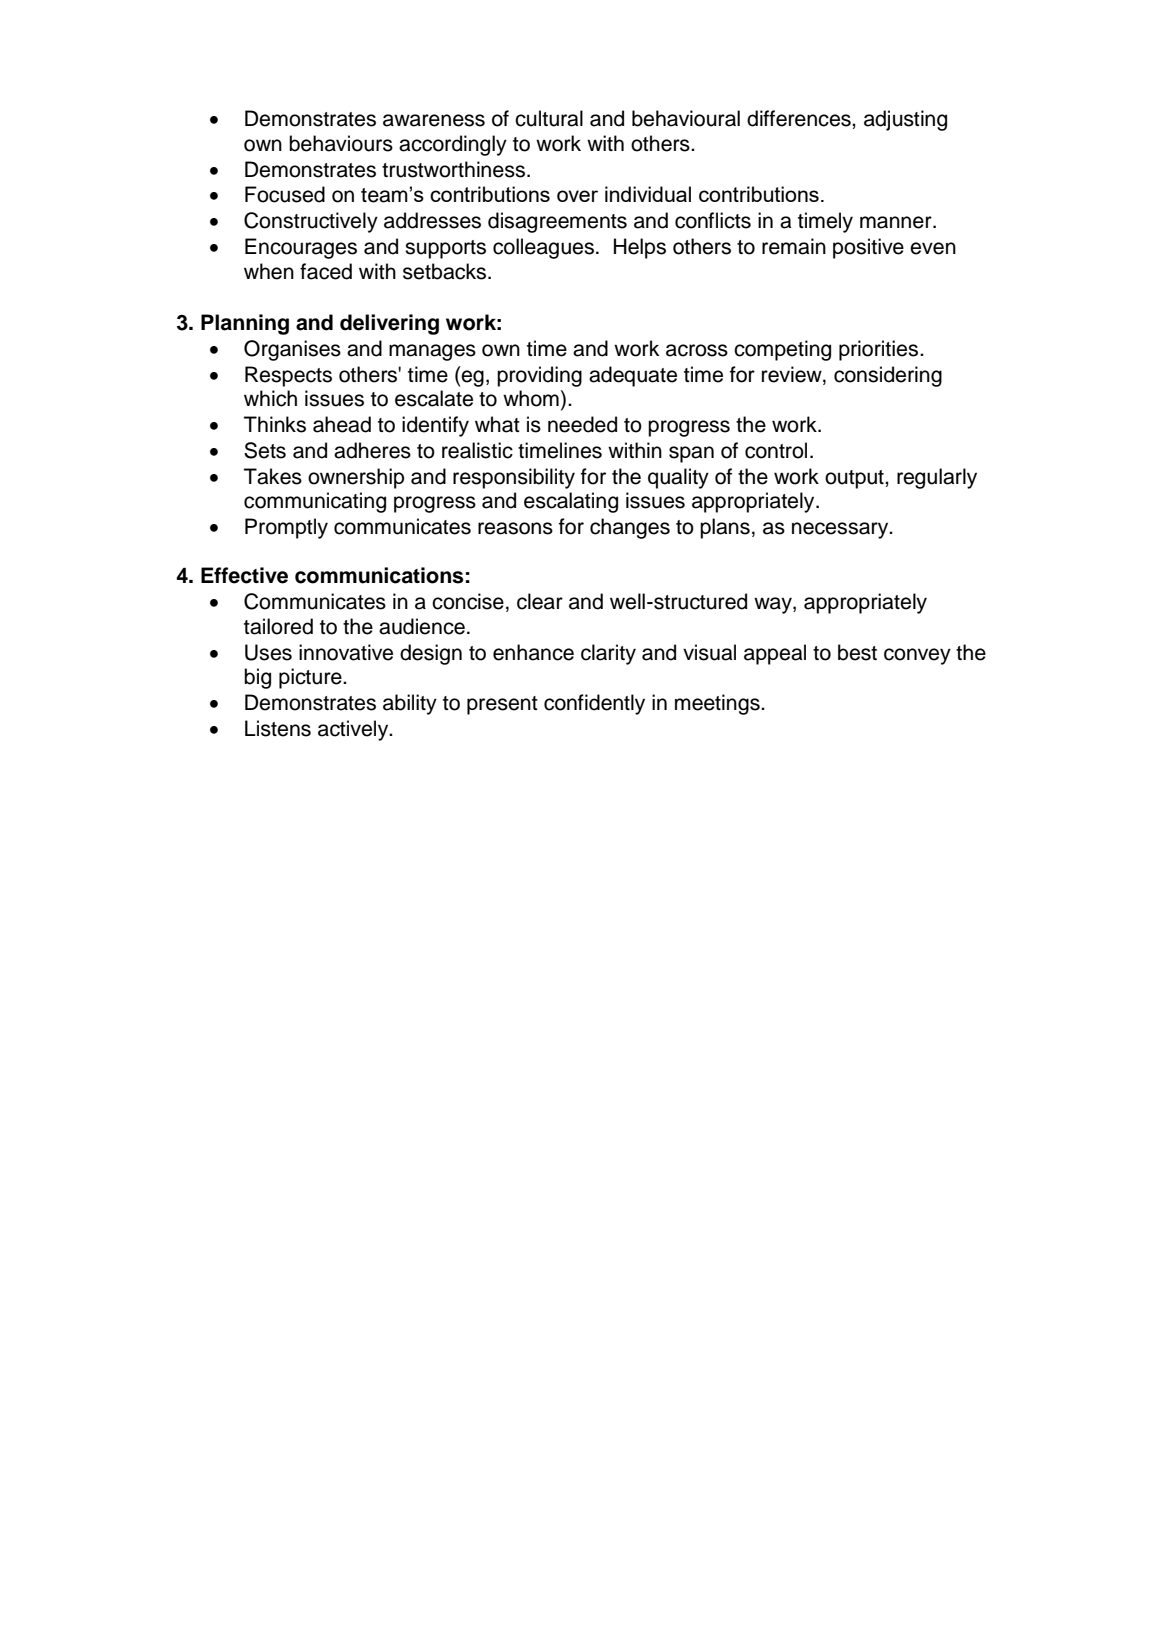  What do you see at coordinates (905, 120) in the document?
I see `adjusting` at bounding box center [905, 120].
